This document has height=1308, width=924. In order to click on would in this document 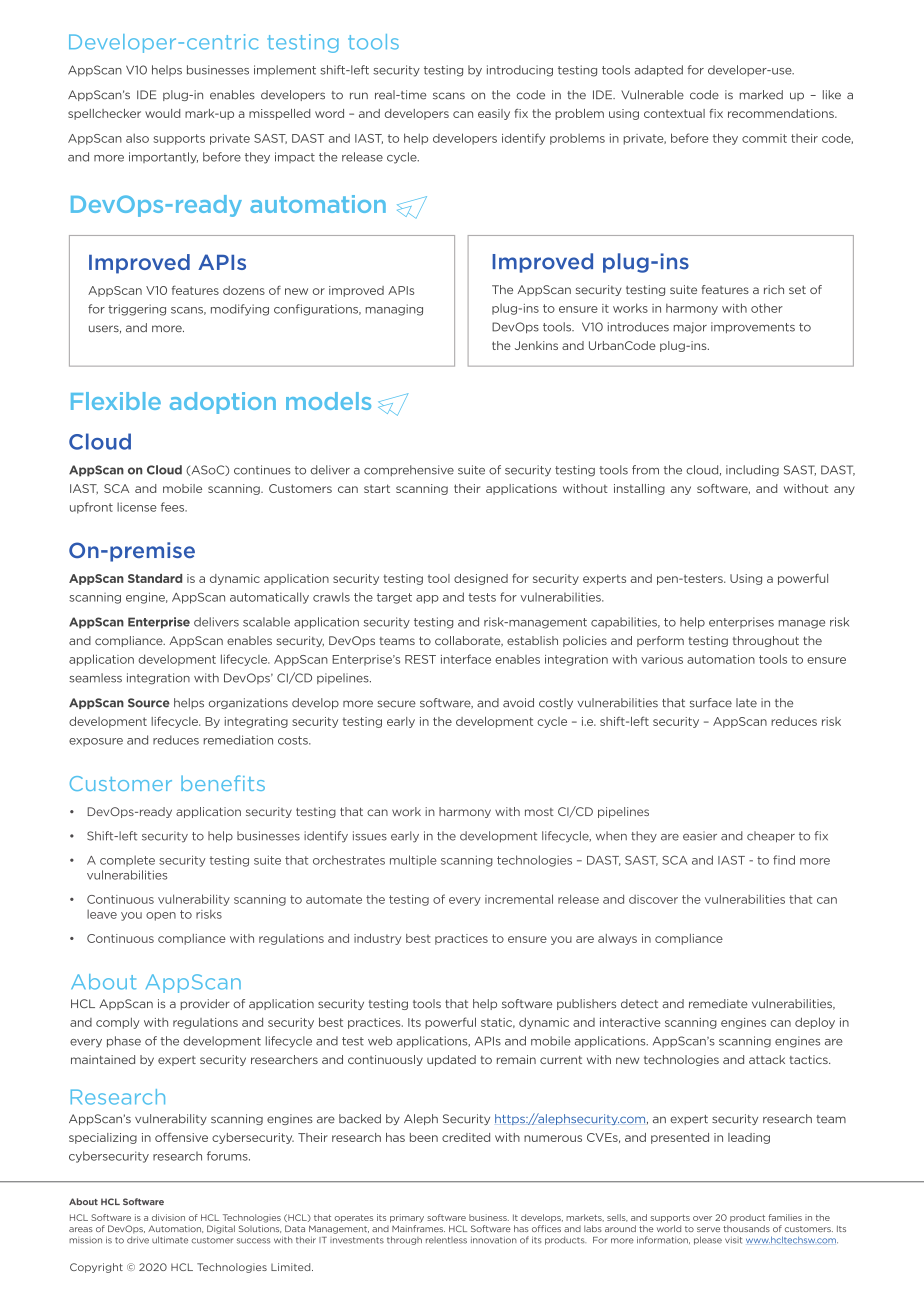, I will do `click(162, 113)`.
